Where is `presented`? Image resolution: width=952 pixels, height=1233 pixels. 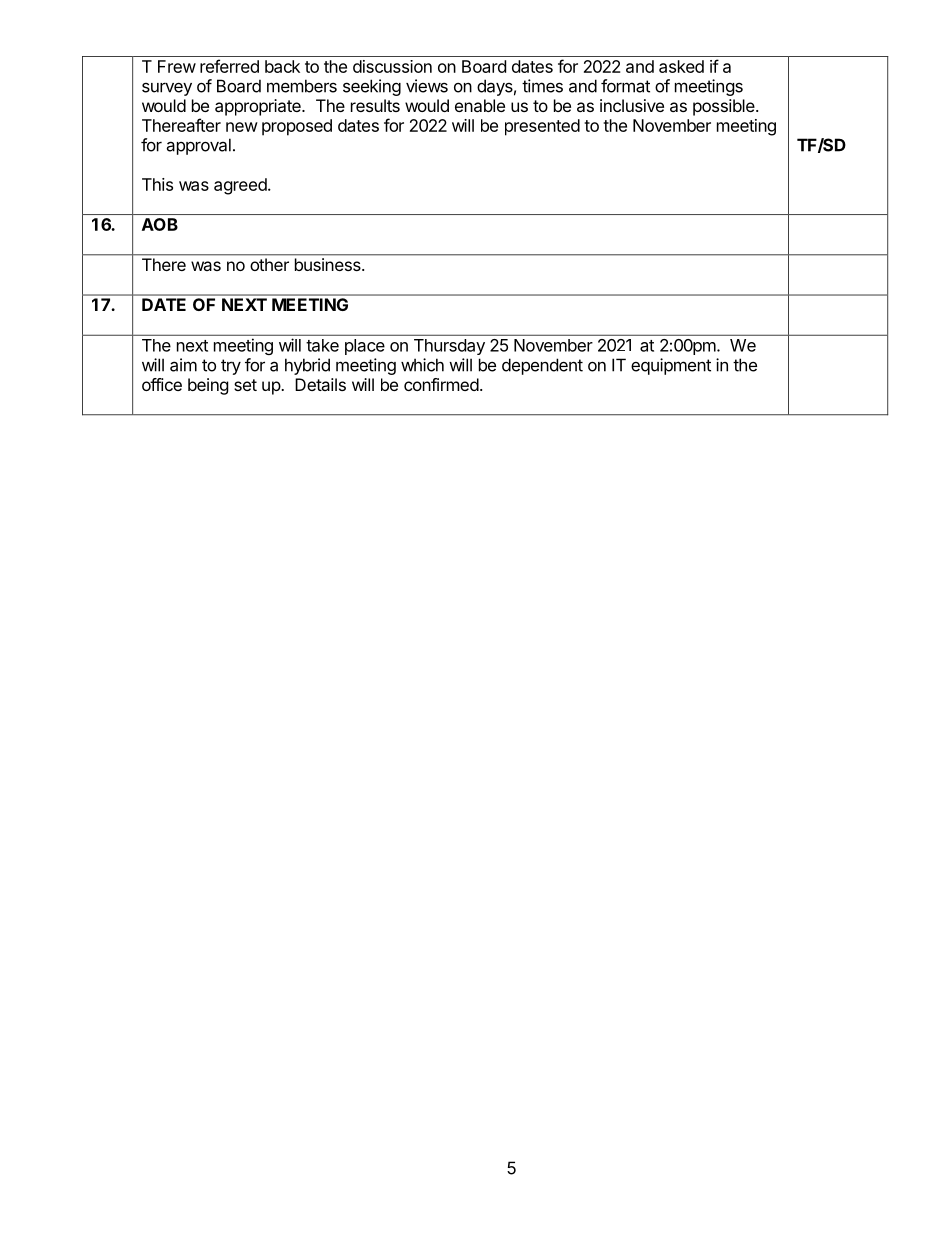 presented is located at coordinates (542, 127).
